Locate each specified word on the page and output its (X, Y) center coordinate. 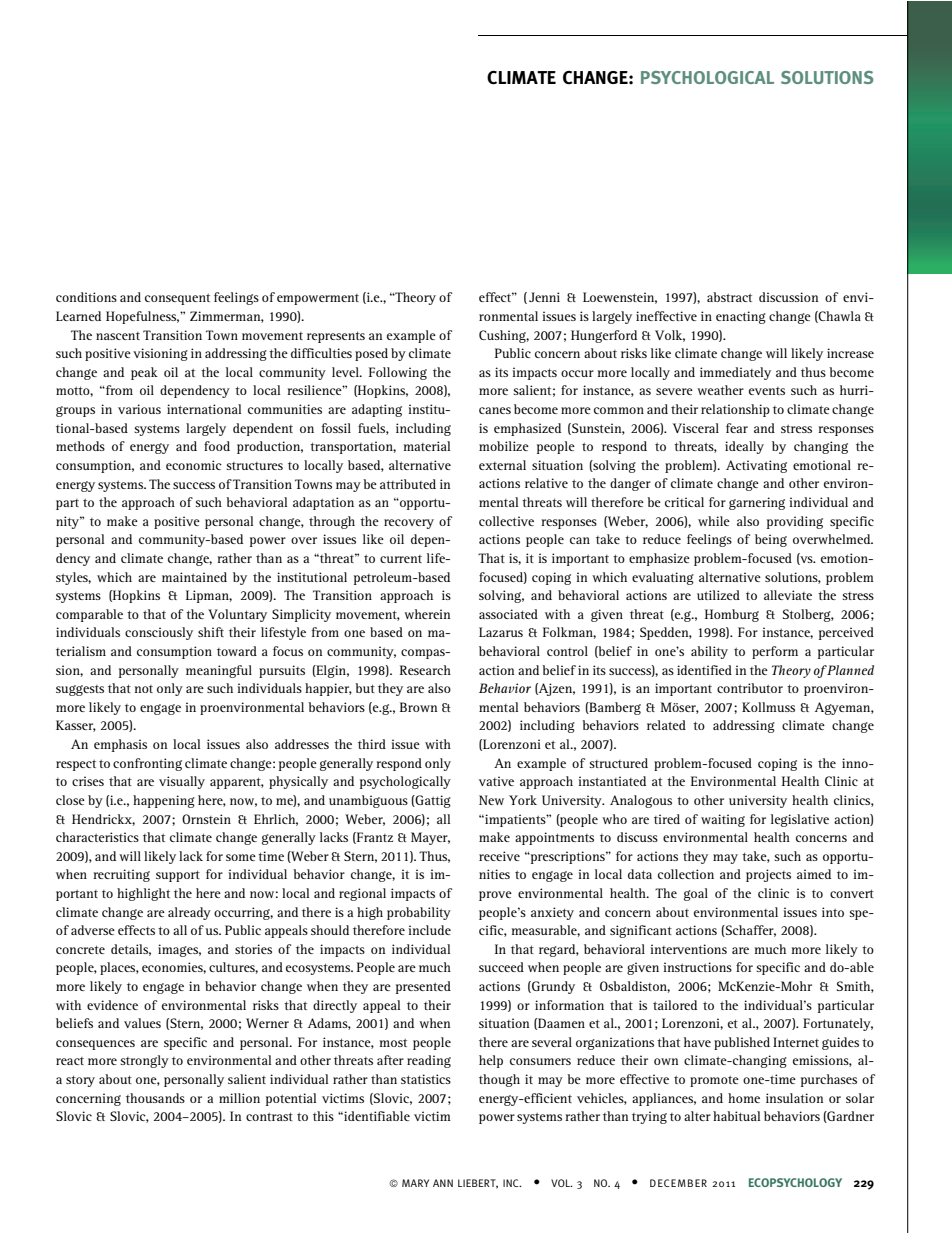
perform (775, 652)
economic (194, 465)
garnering (757, 503)
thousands (155, 1098)
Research (425, 670)
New (491, 800)
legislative (800, 820)
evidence (112, 1005)
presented (423, 987)
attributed (408, 484)
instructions (698, 967)
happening (164, 801)
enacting (741, 317)
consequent (177, 299)
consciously (159, 633)
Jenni (544, 297)
